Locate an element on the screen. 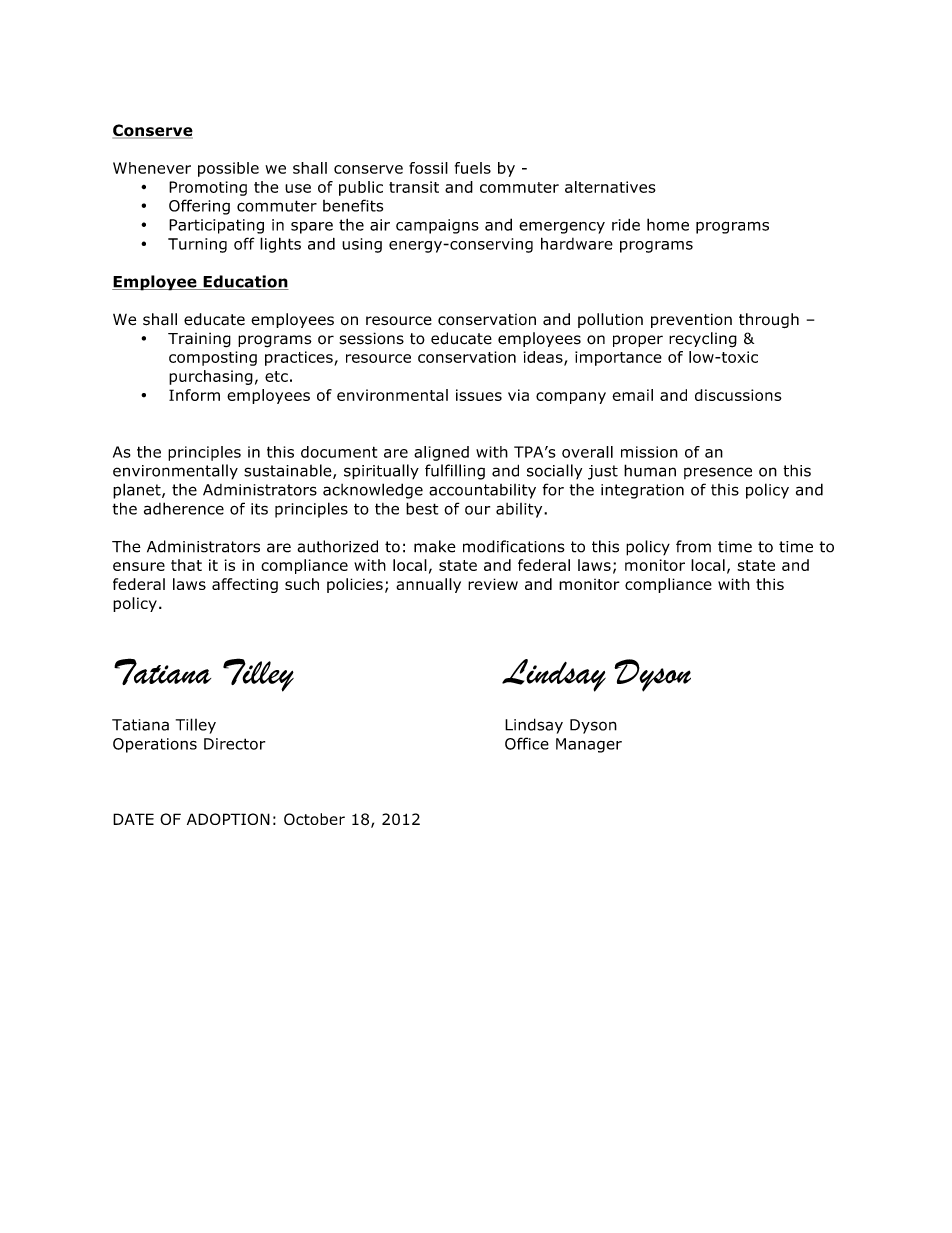  annually is located at coordinates (428, 585).
